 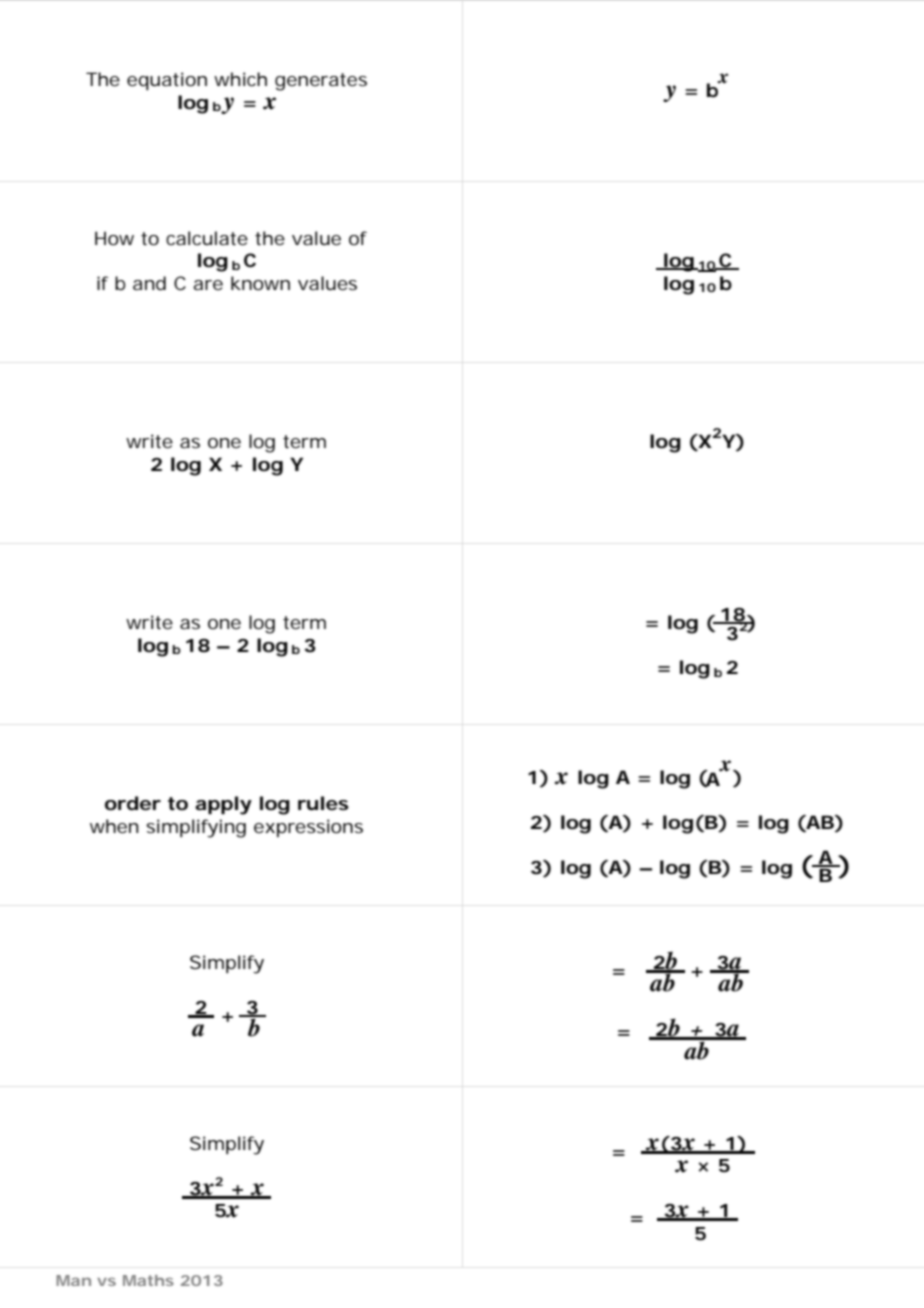 I want to click on rules, so click(x=323, y=803).
